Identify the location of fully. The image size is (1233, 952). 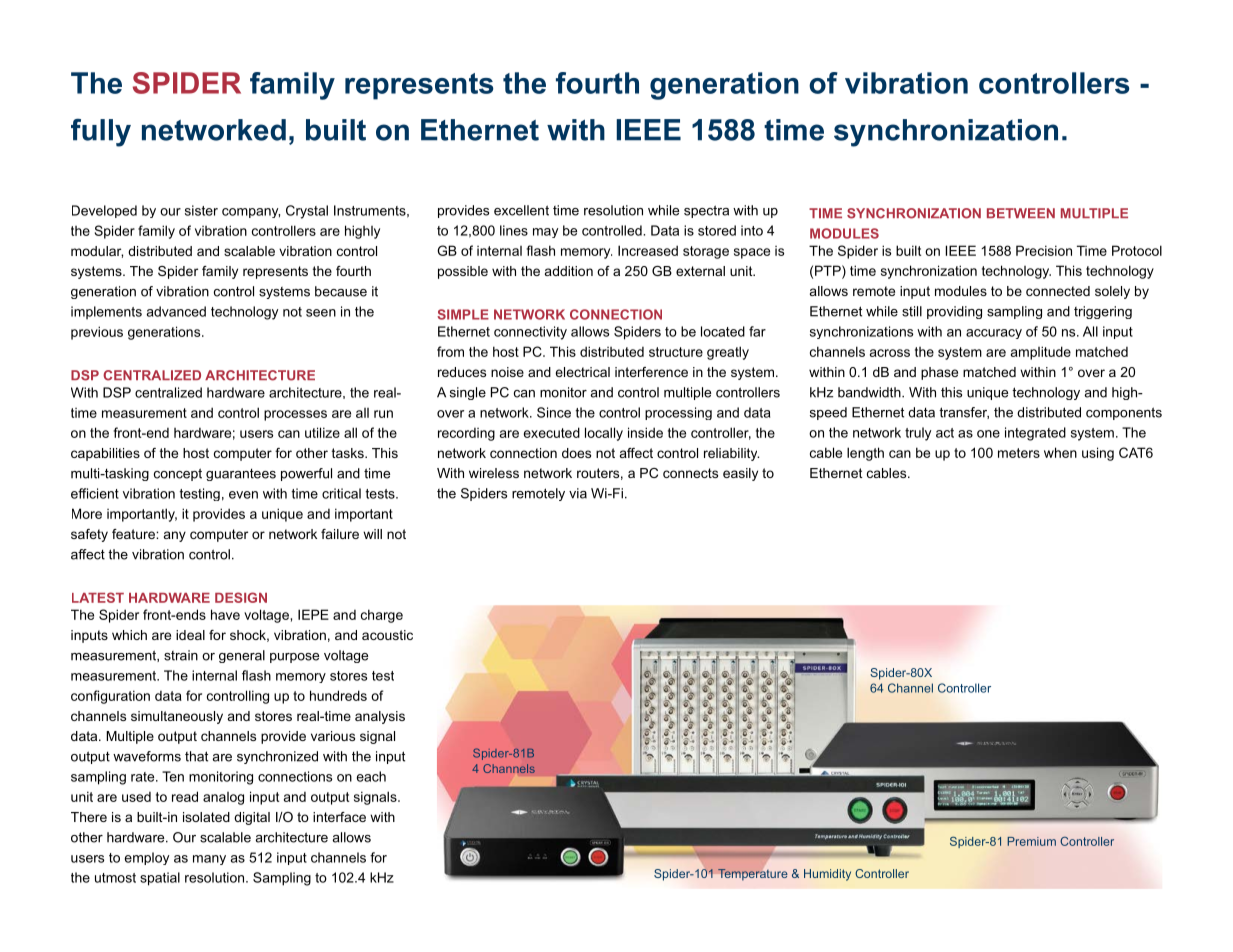
(101, 133).
